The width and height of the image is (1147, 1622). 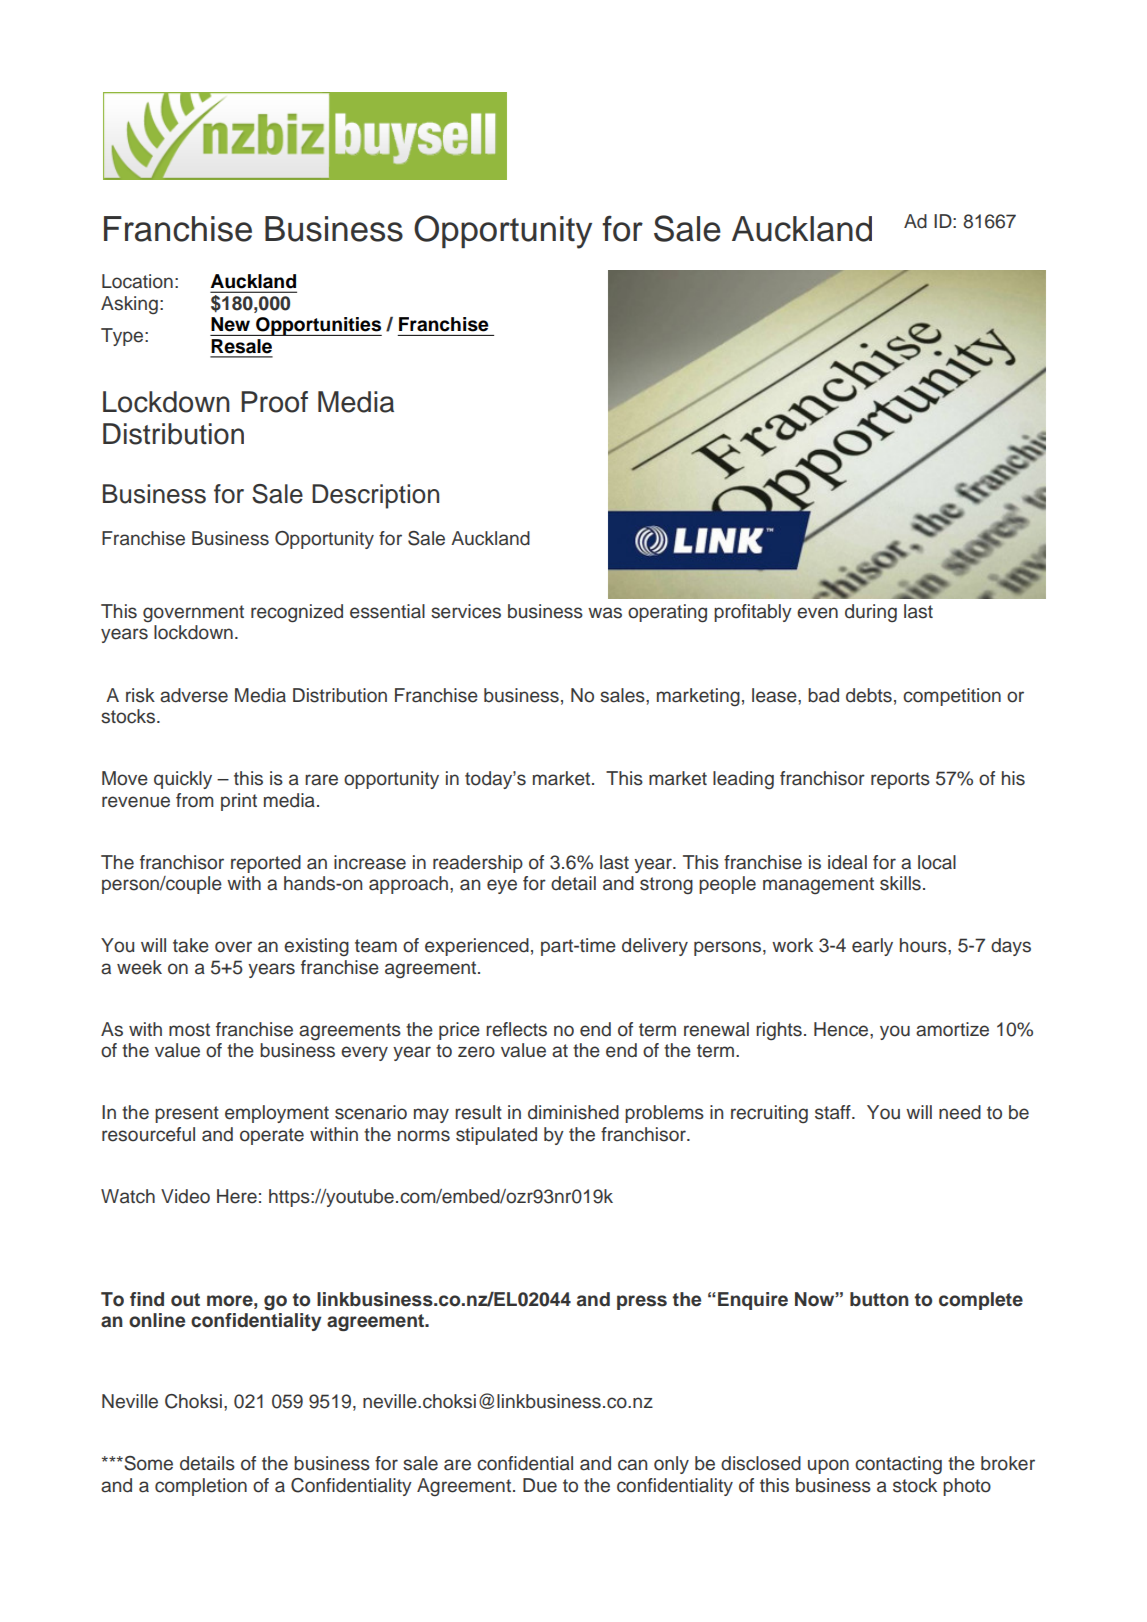 What do you see at coordinates (189, 1030) in the image?
I see `most` at bounding box center [189, 1030].
